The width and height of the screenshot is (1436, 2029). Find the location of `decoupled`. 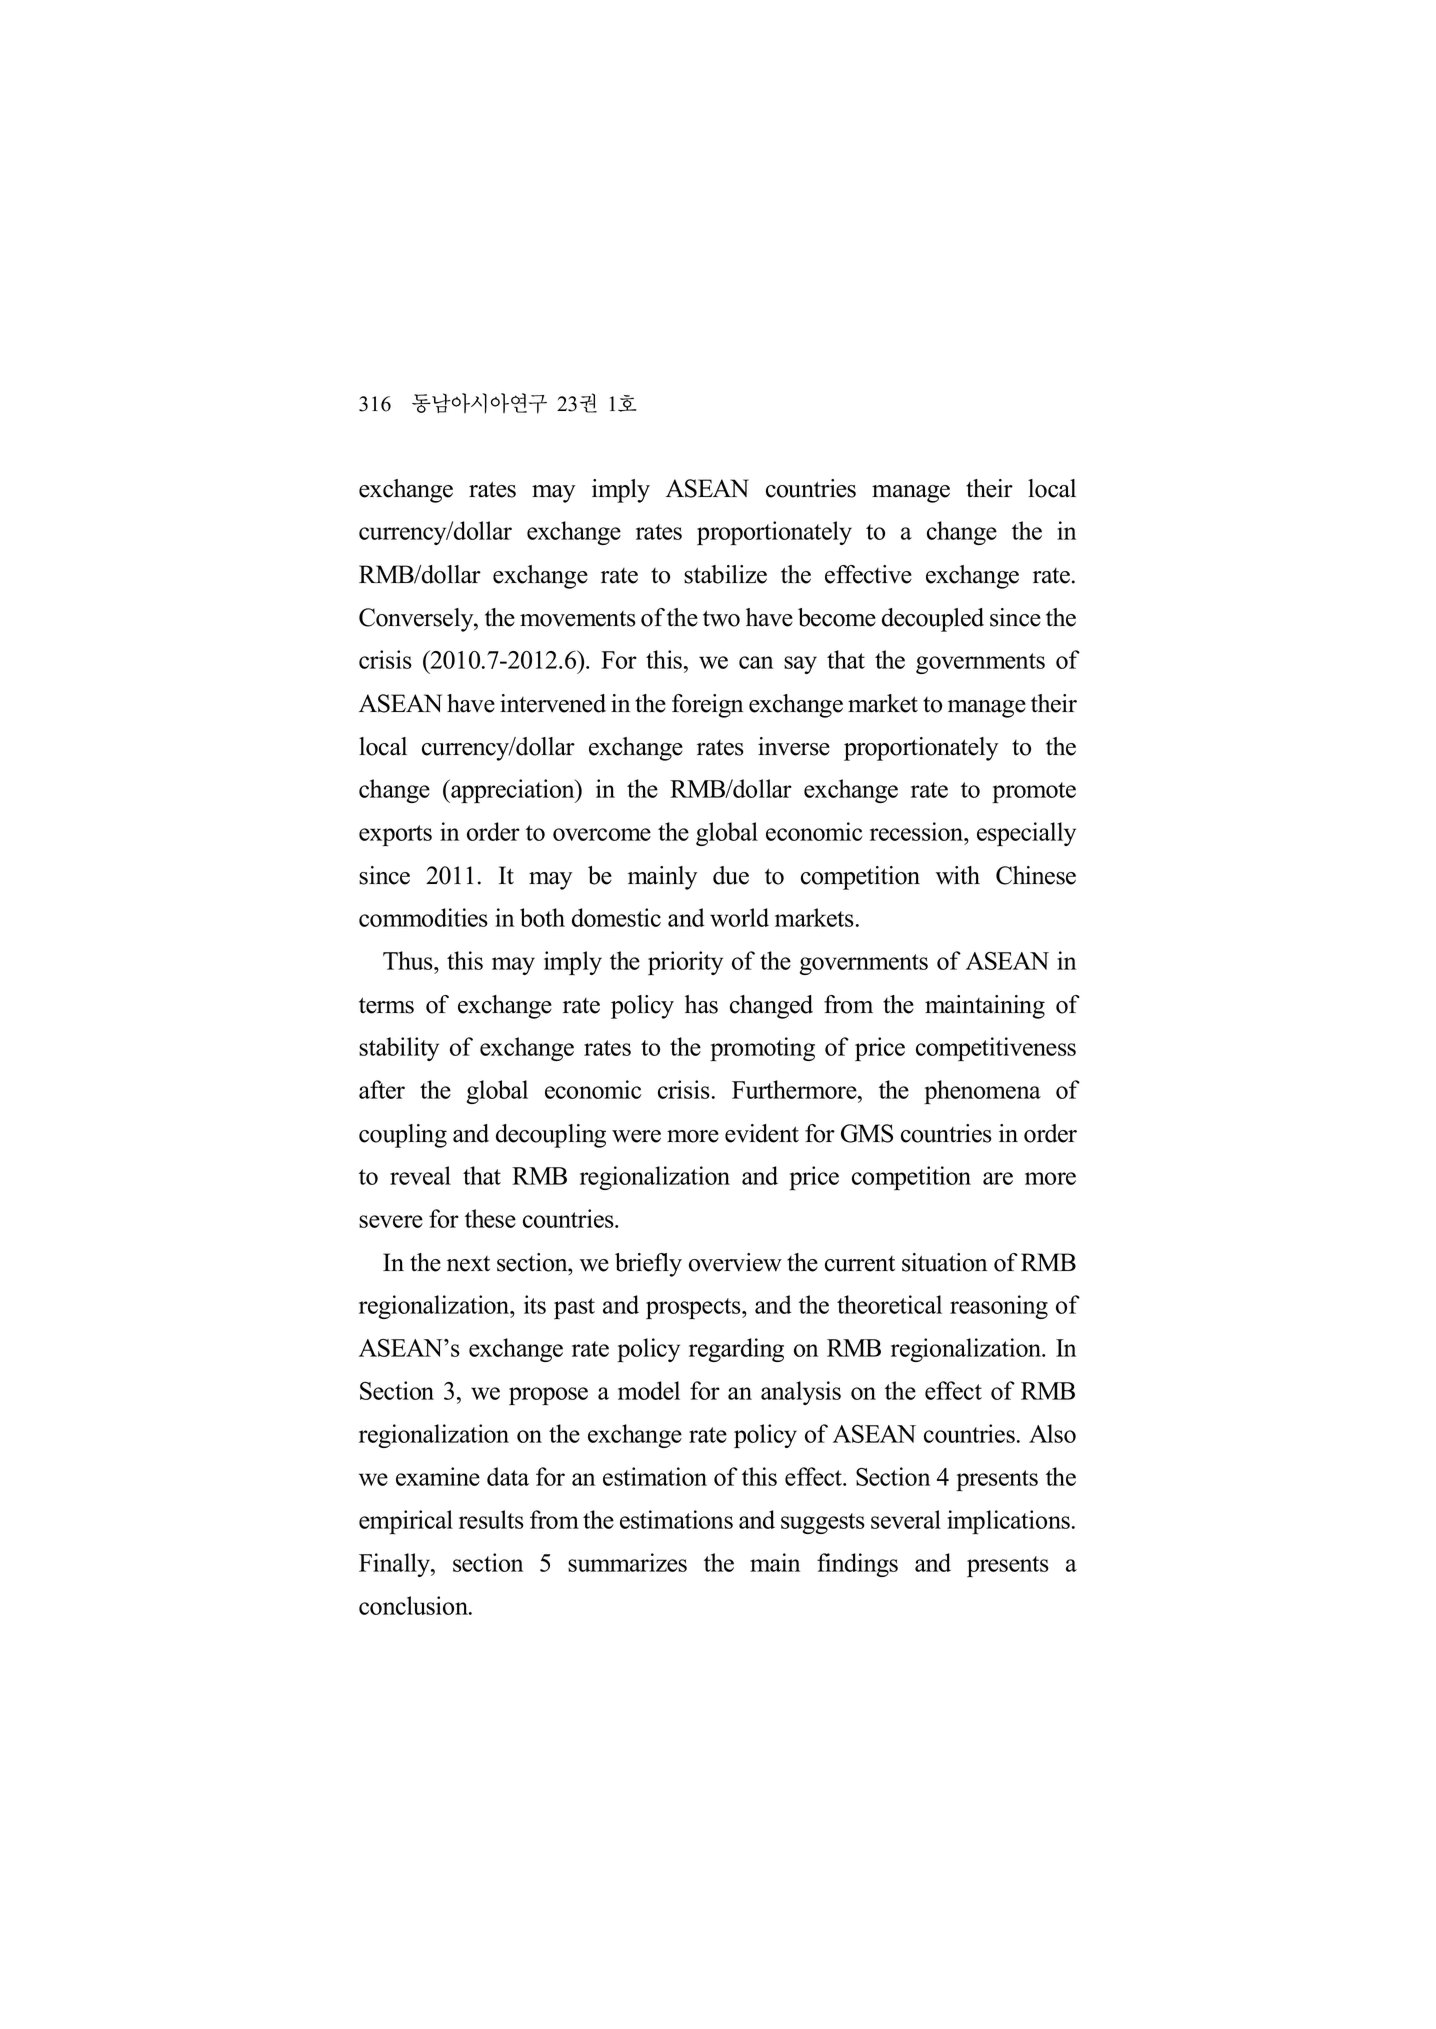

decoupled is located at coordinates (933, 620).
